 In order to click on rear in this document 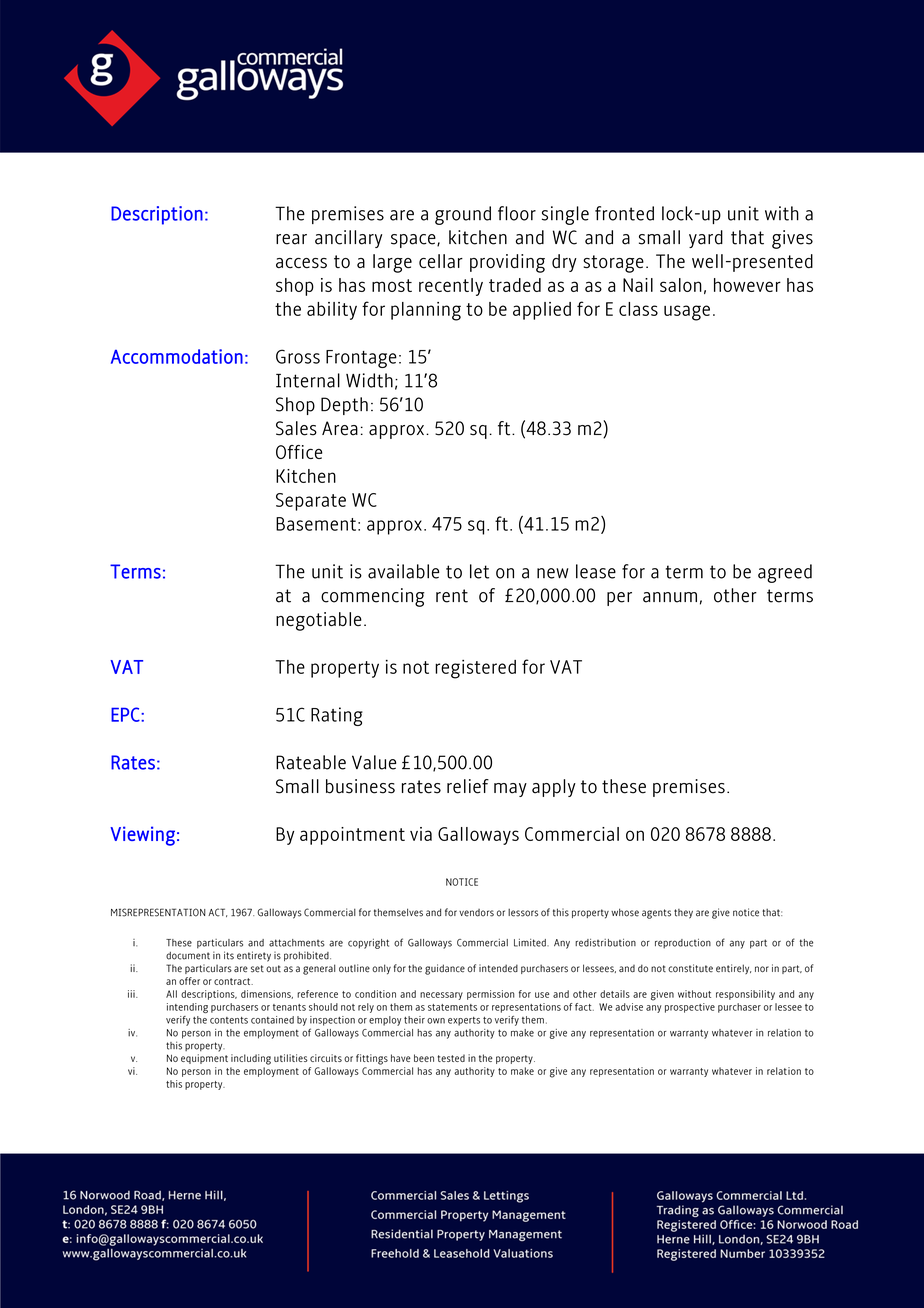, I will do `click(291, 239)`.
